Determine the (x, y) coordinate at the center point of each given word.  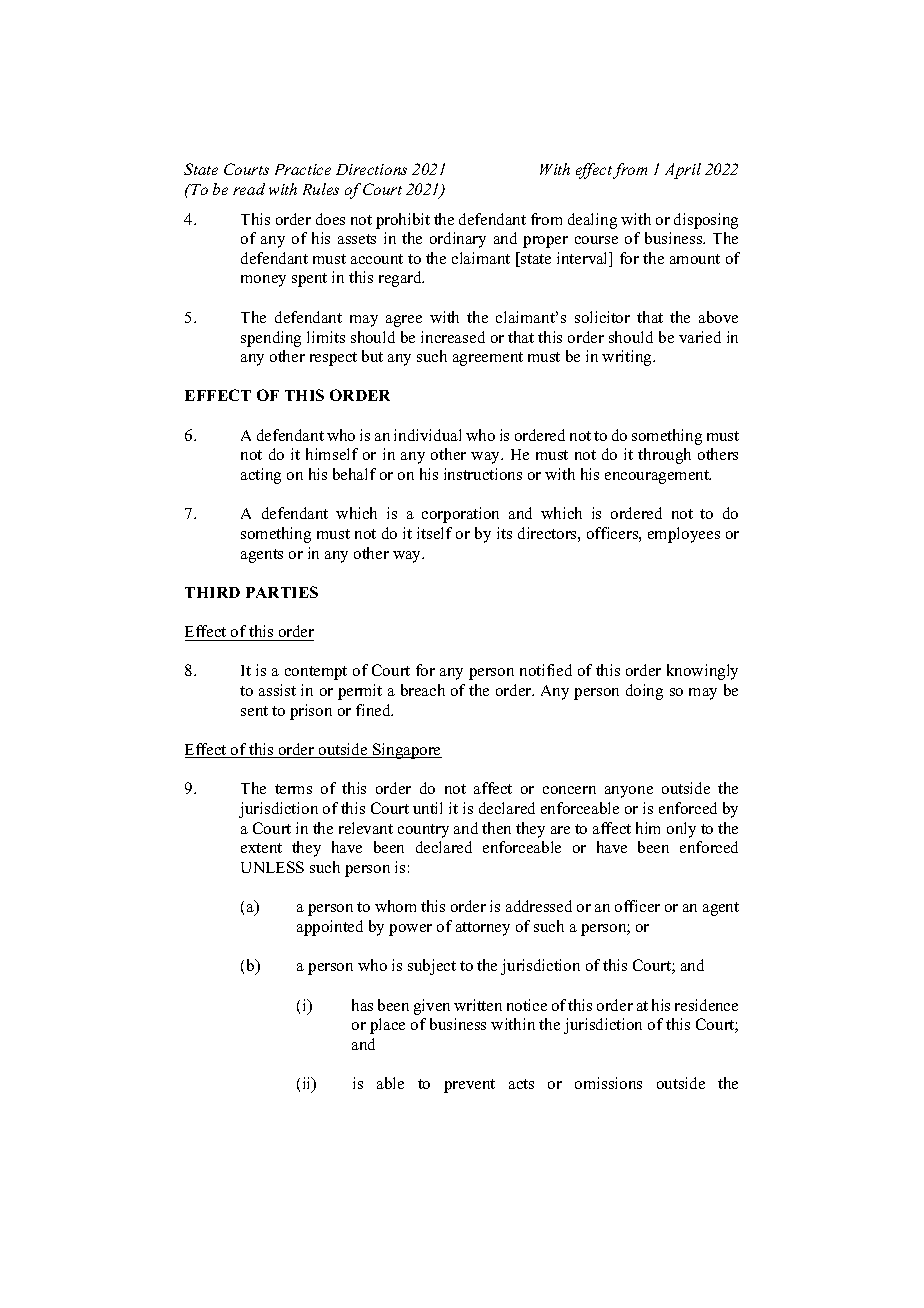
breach (423, 690)
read (249, 189)
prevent (469, 1086)
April (683, 171)
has (362, 1005)
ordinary (458, 240)
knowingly (702, 672)
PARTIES (282, 592)
